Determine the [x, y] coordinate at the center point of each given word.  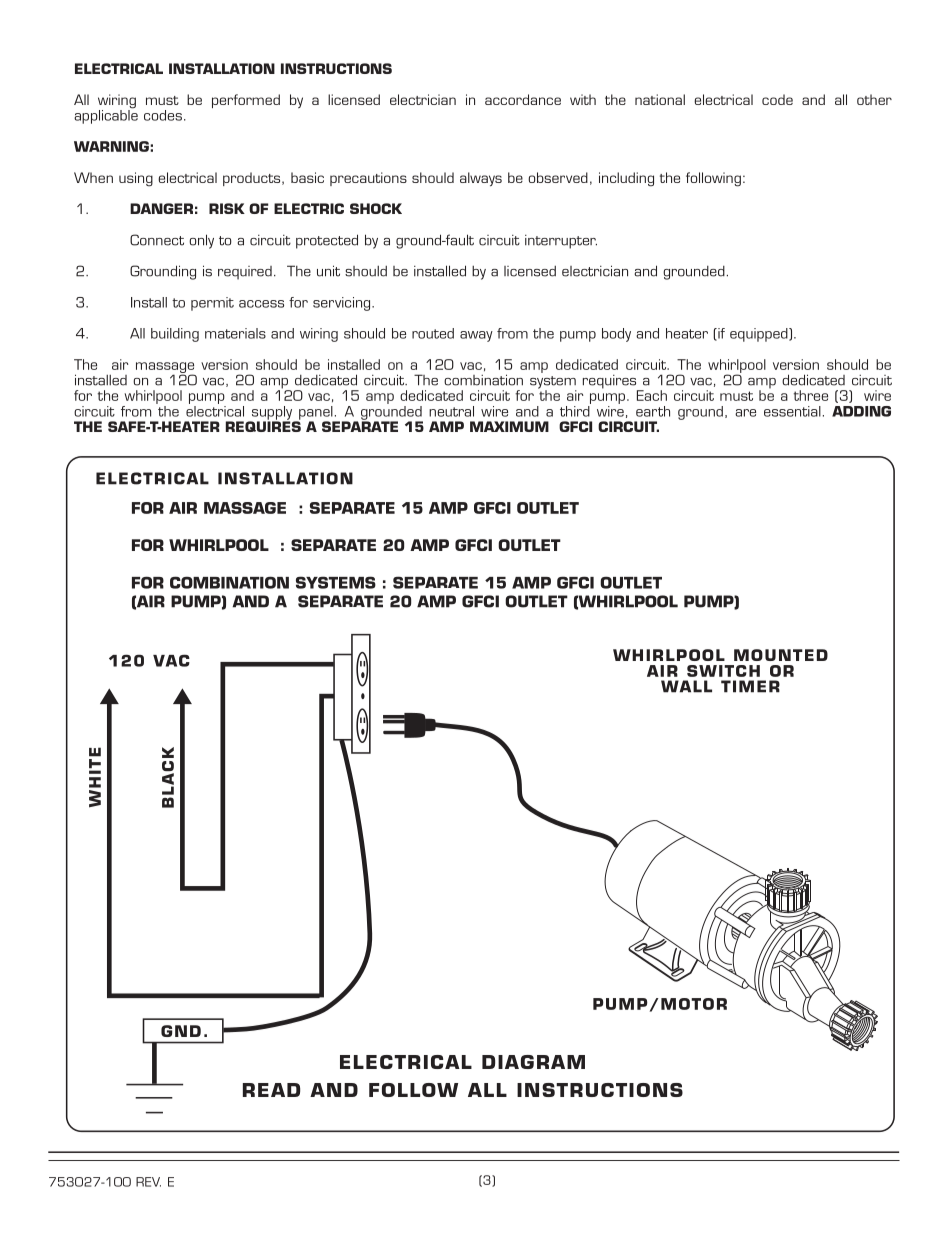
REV [148, 1182]
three [811, 395]
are [745, 413]
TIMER [750, 686]
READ [271, 1090]
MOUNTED [781, 655]
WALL [686, 686]
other [874, 99]
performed [246, 101]
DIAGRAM [533, 1062]
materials [235, 333]
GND [181, 1031]
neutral [451, 411]
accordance [523, 99]
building [175, 335]
